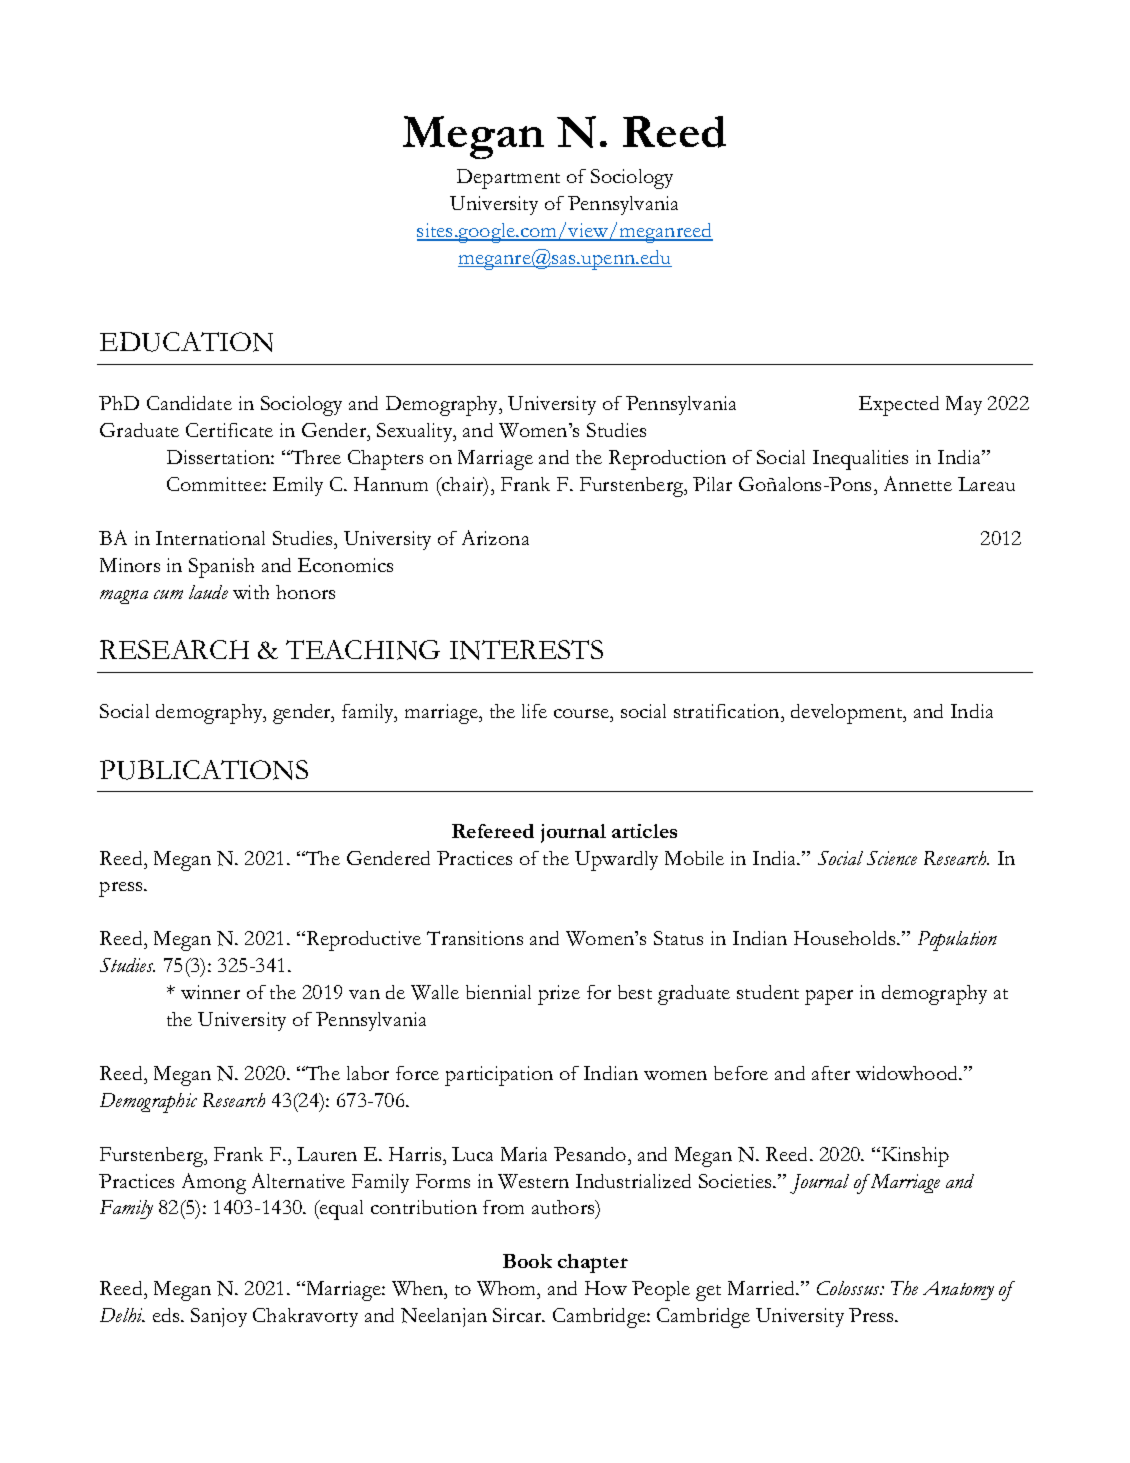 The width and height of the screenshot is (1130, 1463). Describe the element at coordinates (527, 1261) in the screenshot. I see `Book` at that location.
